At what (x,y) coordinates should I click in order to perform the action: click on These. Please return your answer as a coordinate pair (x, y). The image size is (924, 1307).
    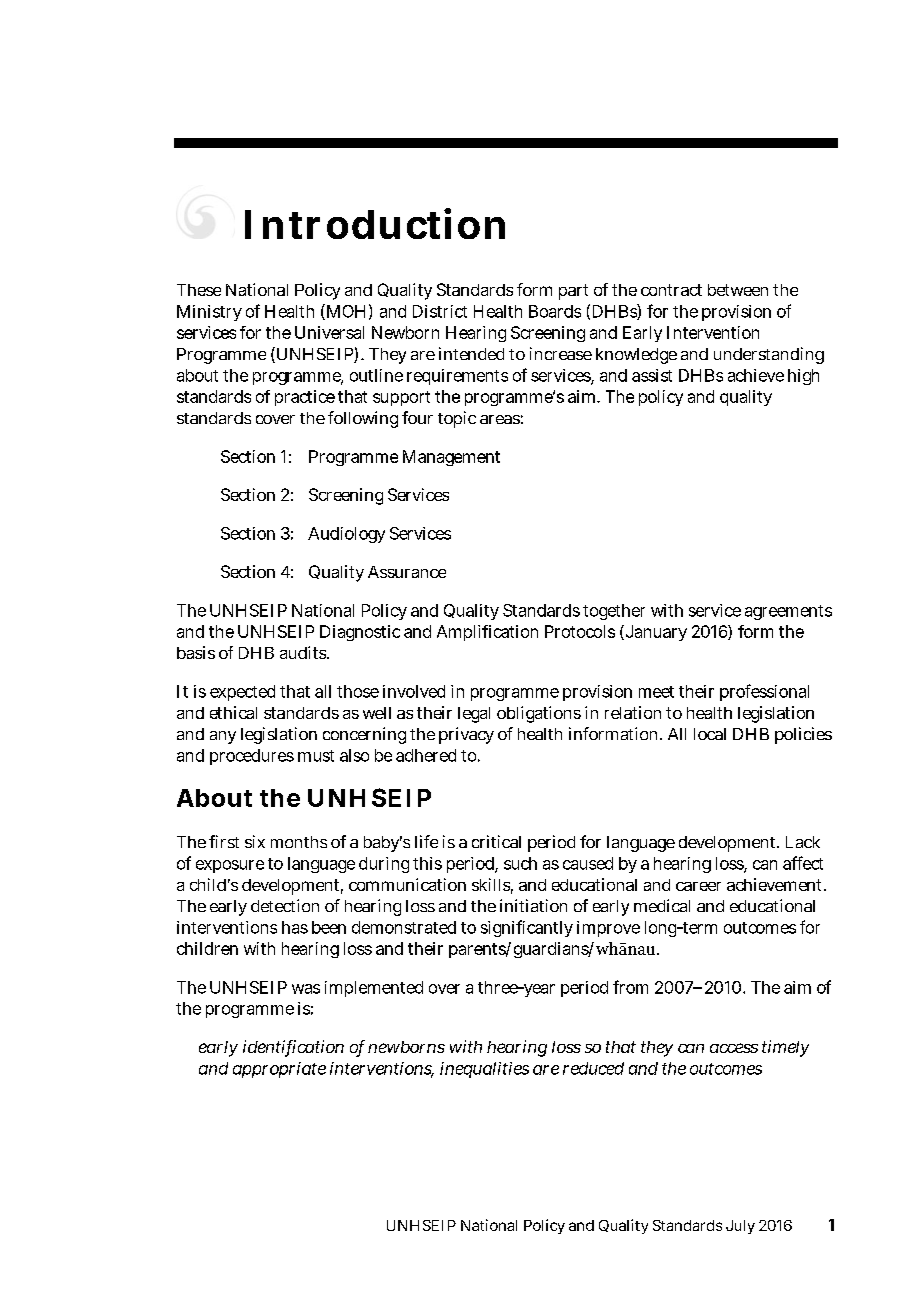
    Looking at the image, I should click on (199, 290).
